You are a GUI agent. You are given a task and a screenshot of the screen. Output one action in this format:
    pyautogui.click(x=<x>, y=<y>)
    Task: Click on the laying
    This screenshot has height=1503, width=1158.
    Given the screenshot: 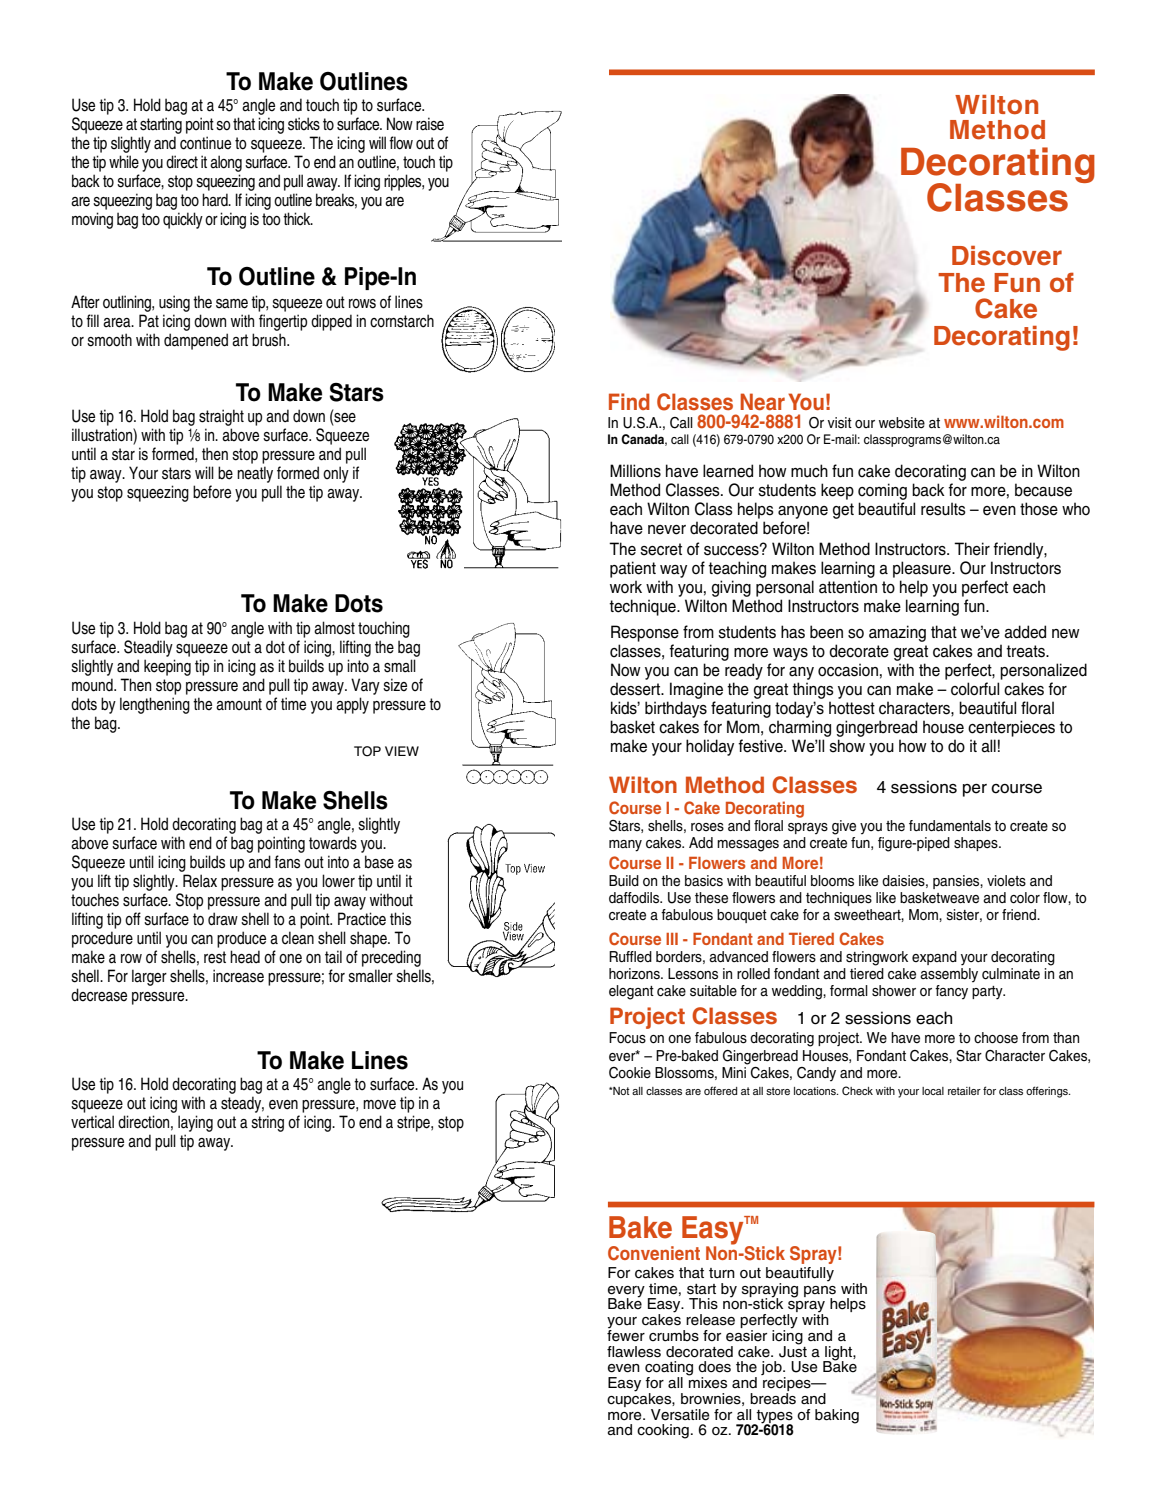 What is the action you would take?
    pyautogui.click(x=195, y=1123)
